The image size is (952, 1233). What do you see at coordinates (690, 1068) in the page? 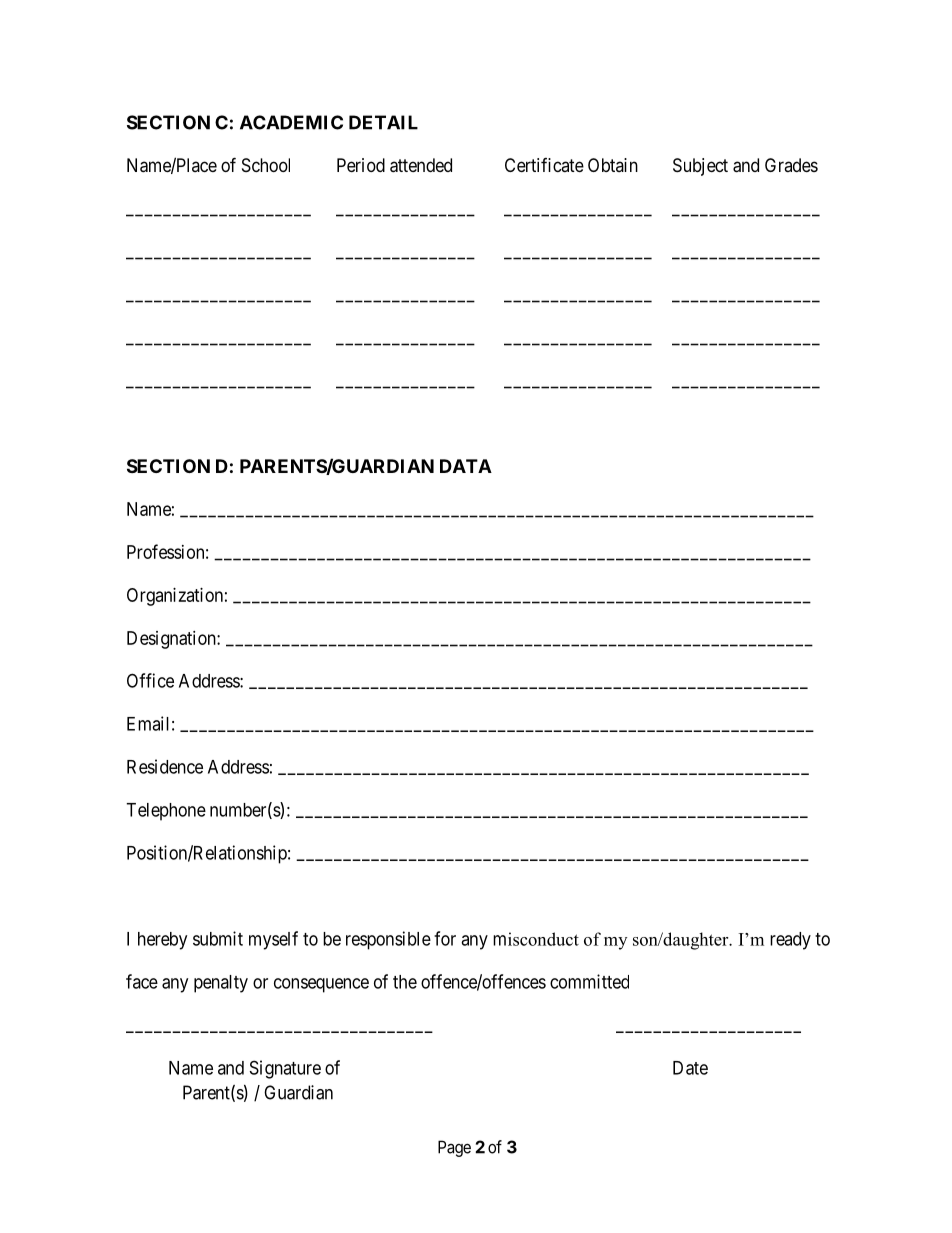
I see `Date` at bounding box center [690, 1068].
